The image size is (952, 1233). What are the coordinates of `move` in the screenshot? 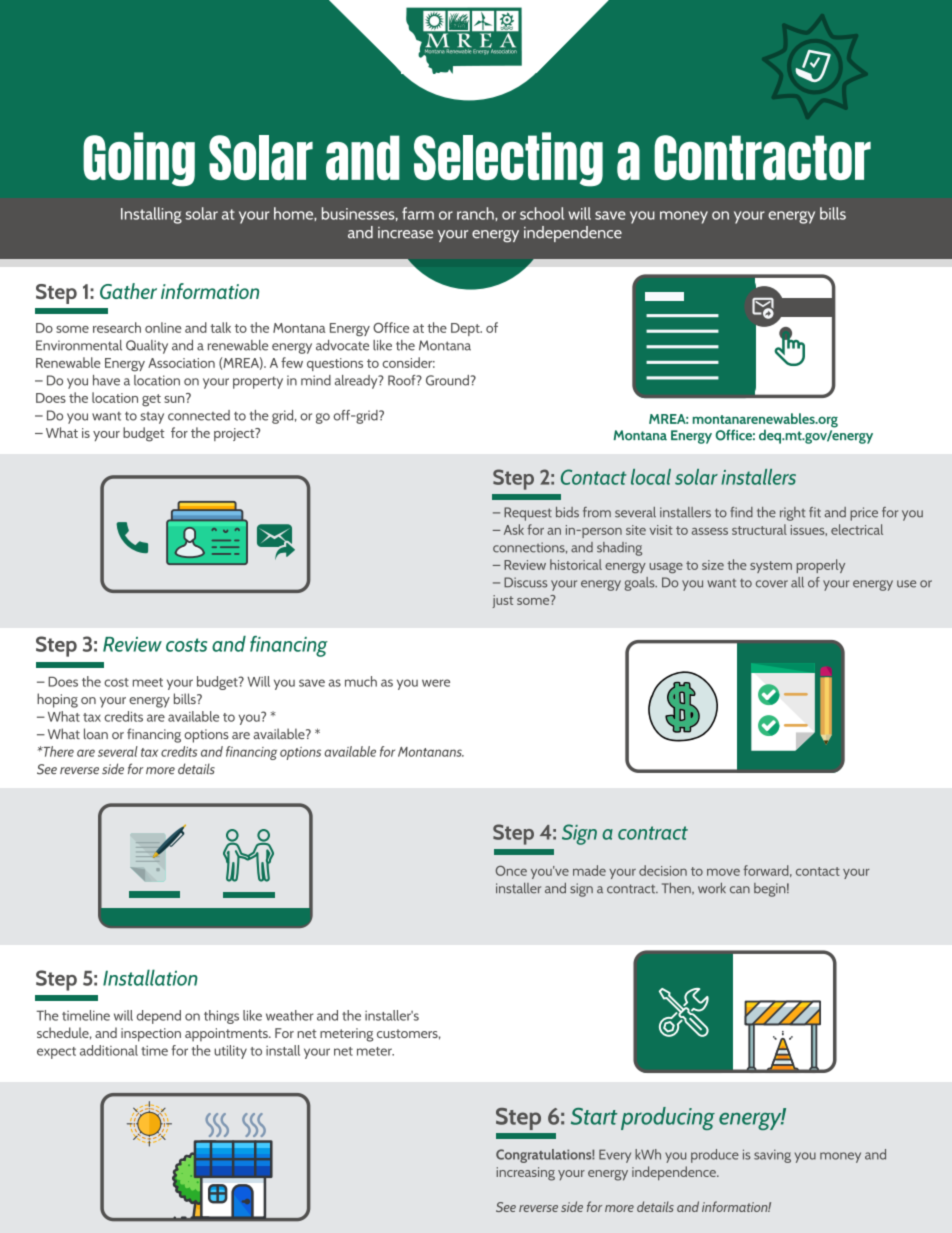 It's located at (723, 872).
